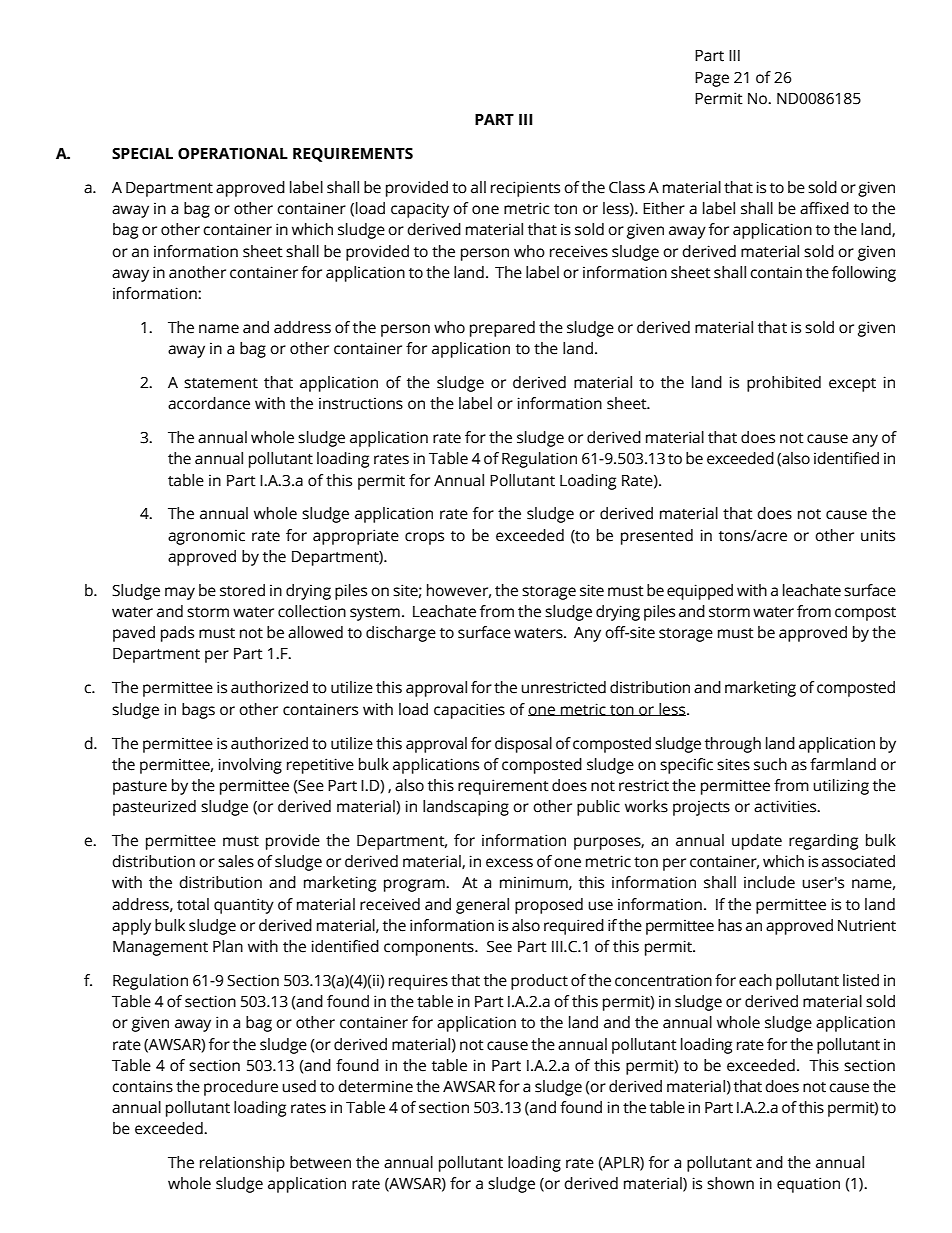 The height and width of the screenshot is (1233, 952). I want to click on prepared, so click(502, 329).
